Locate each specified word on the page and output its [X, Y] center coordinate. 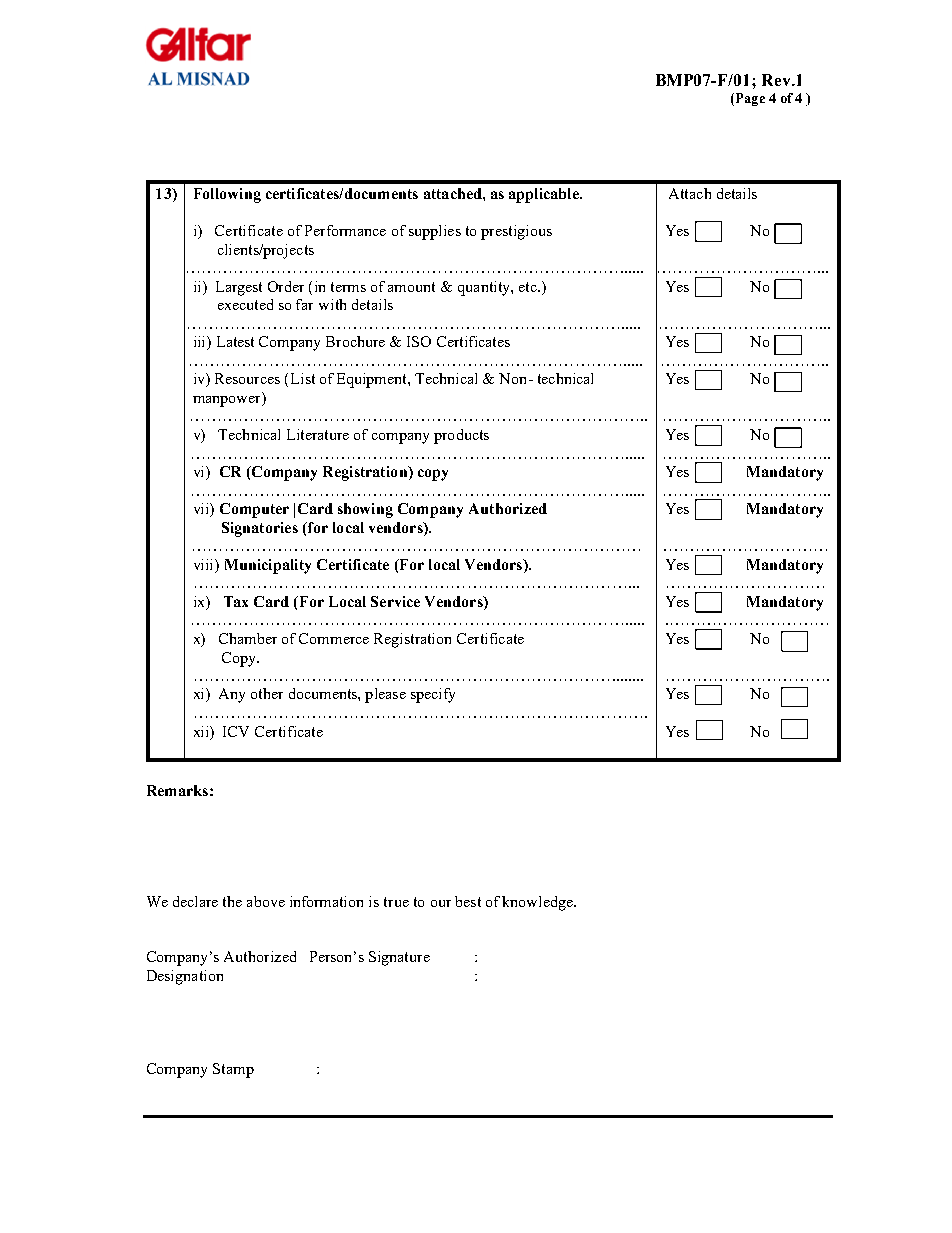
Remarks [177, 790]
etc [529, 287]
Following [227, 195]
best [468, 901]
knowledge [538, 903]
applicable [545, 195]
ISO [419, 341]
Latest [235, 341]
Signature [399, 958]
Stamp [233, 1070]
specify [433, 695]
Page [749, 99]
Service [395, 601]
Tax [236, 601]
